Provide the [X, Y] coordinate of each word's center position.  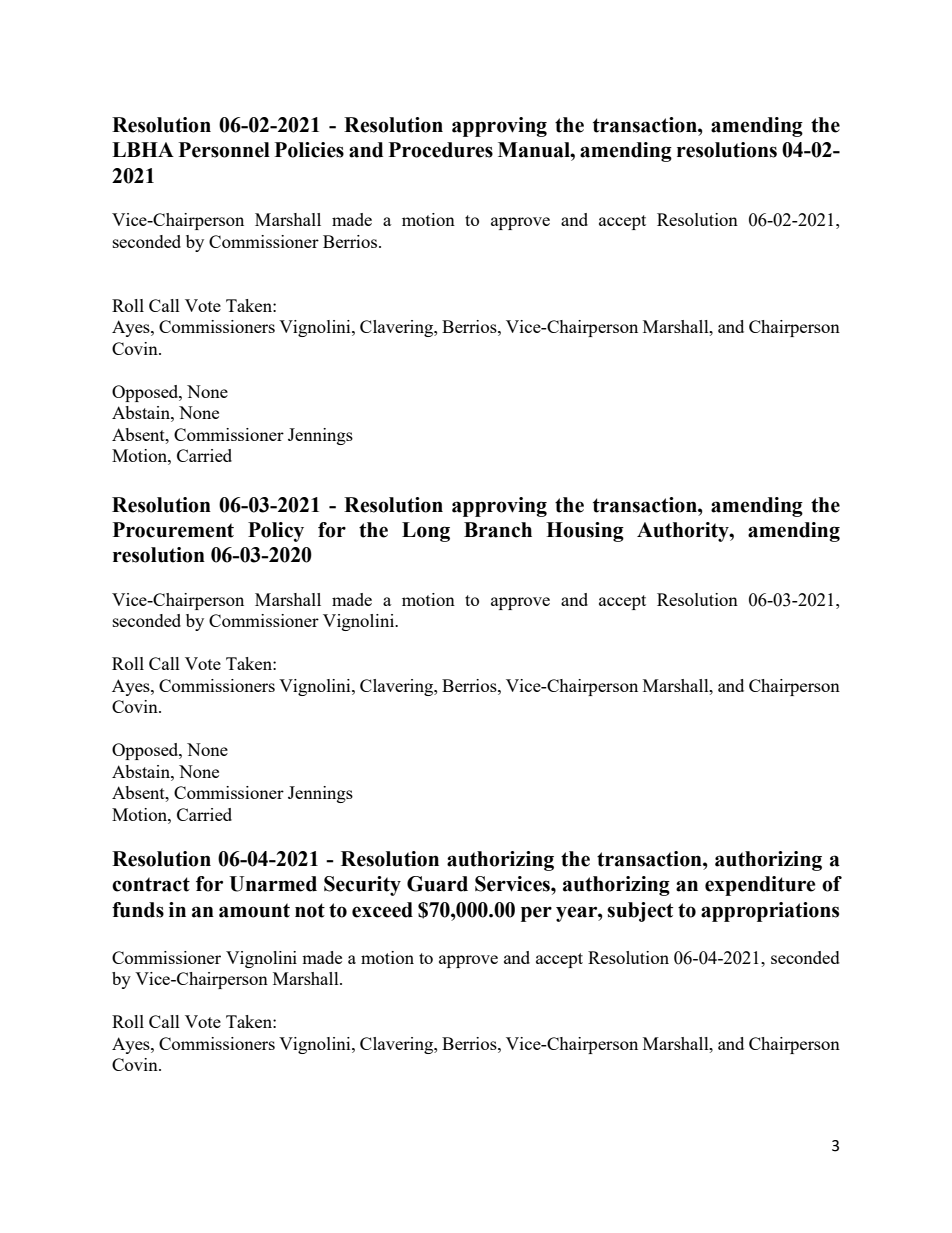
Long [426, 532]
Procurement [173, 530]
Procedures [441, 150]
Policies [309, 150]
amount [254, 910]
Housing [585, 532]
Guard [437, 884]
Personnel [224, 150]
